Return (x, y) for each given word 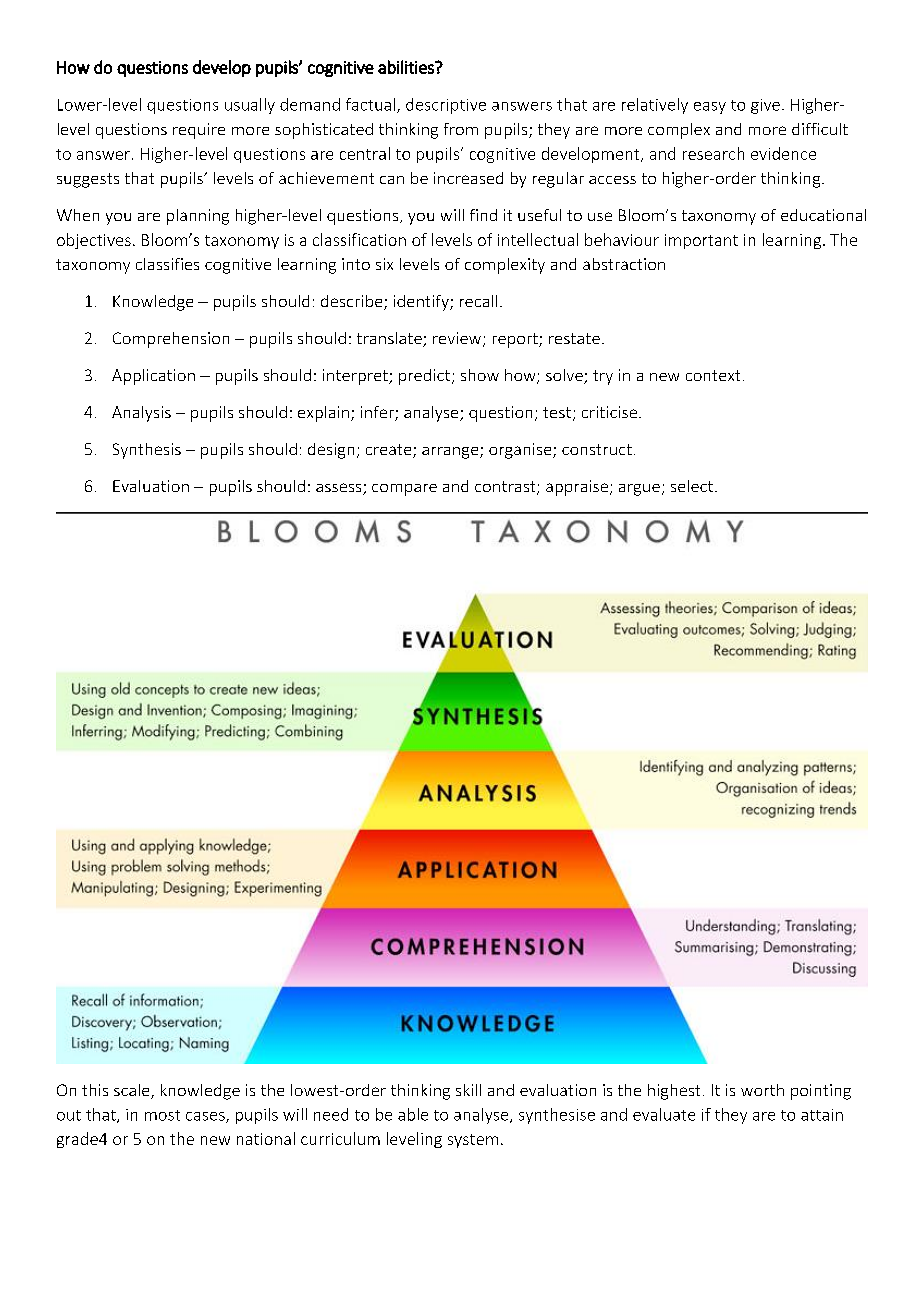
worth (762, 1090)
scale (133, 1091)
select (692, 486)
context (713, 375)
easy (710, 108)
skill (468, 1090)
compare (404, 490)
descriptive (446, 106)
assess (340, 489)
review (457, 338)
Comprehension (171, 340)
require (199, 131)
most (162, 1115)
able (413, 1114)
